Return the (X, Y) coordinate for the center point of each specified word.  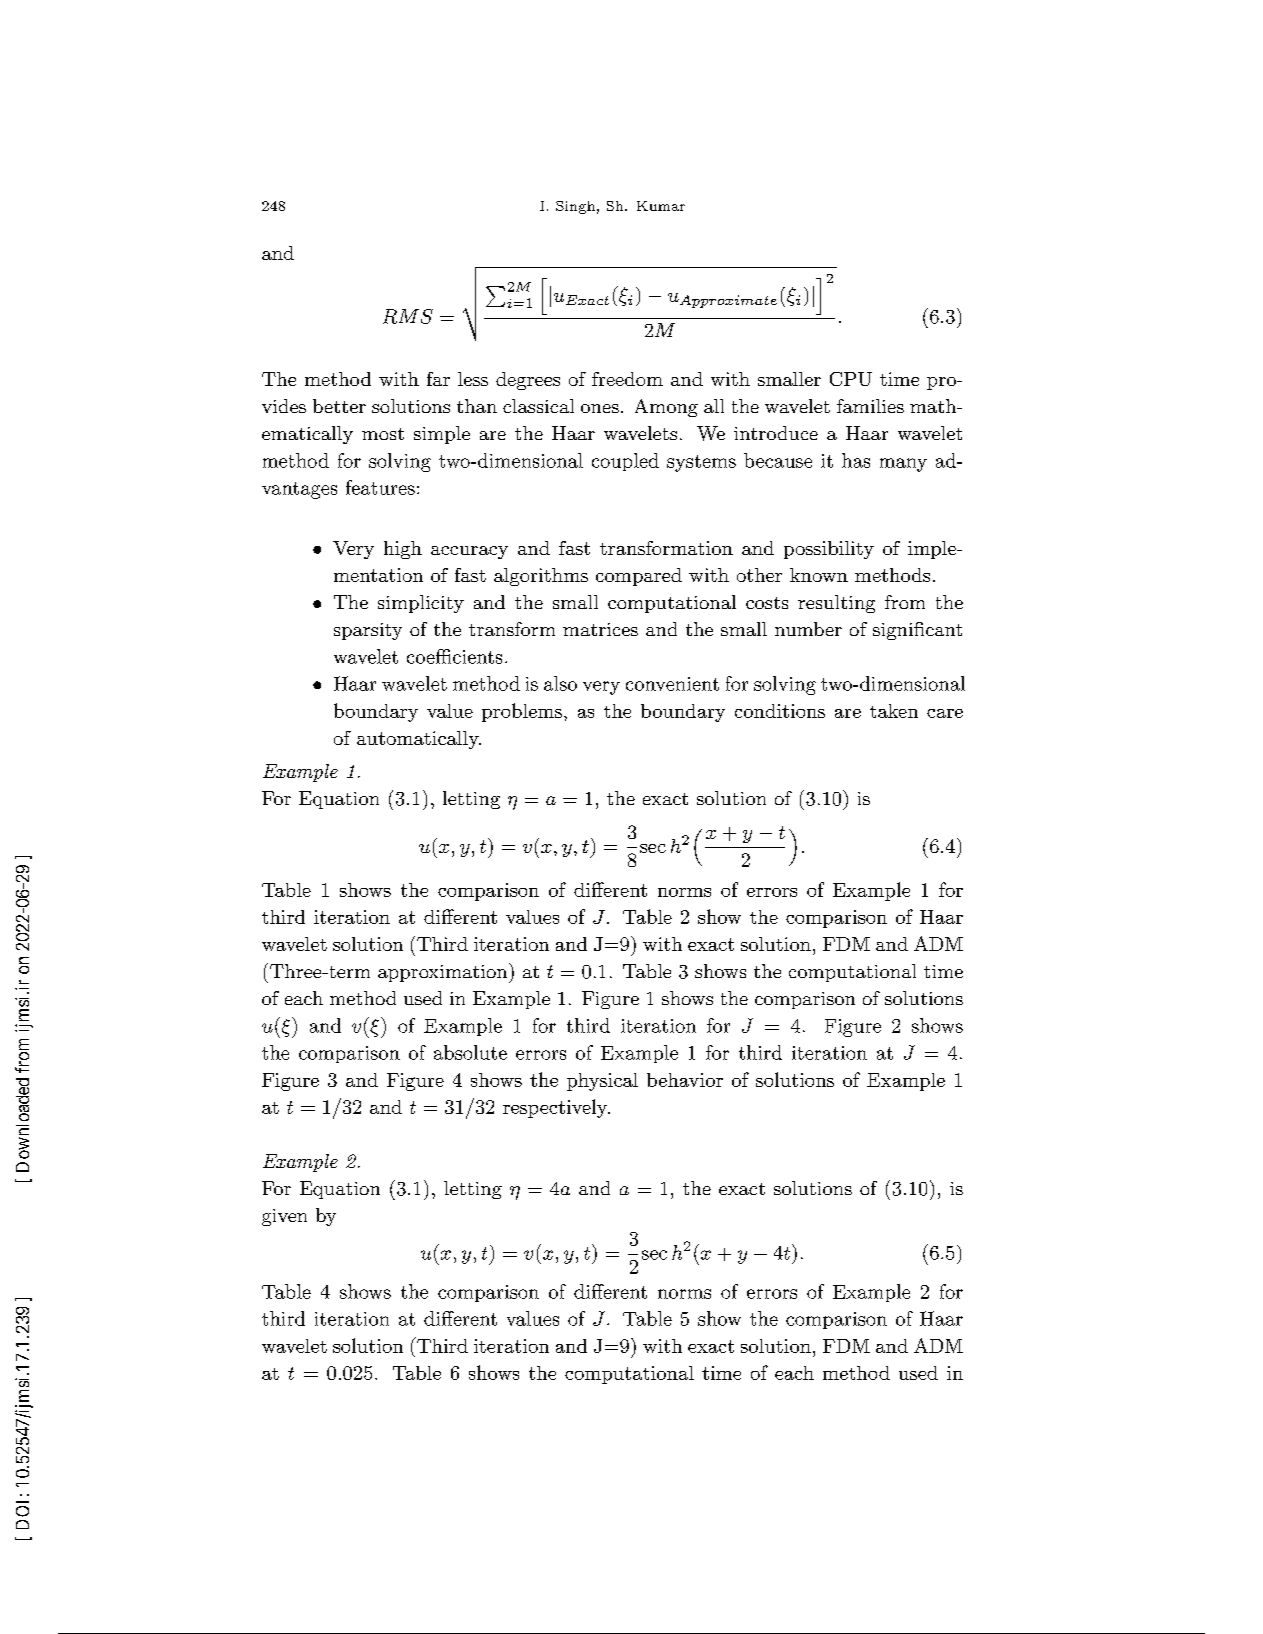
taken (894, 711)
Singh (575, 207)
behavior (685, 1080)
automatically (419, 740)
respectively (556, 1108)
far (438, 379)
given (284, 1217)
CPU (851, 379)
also (560, 683)
